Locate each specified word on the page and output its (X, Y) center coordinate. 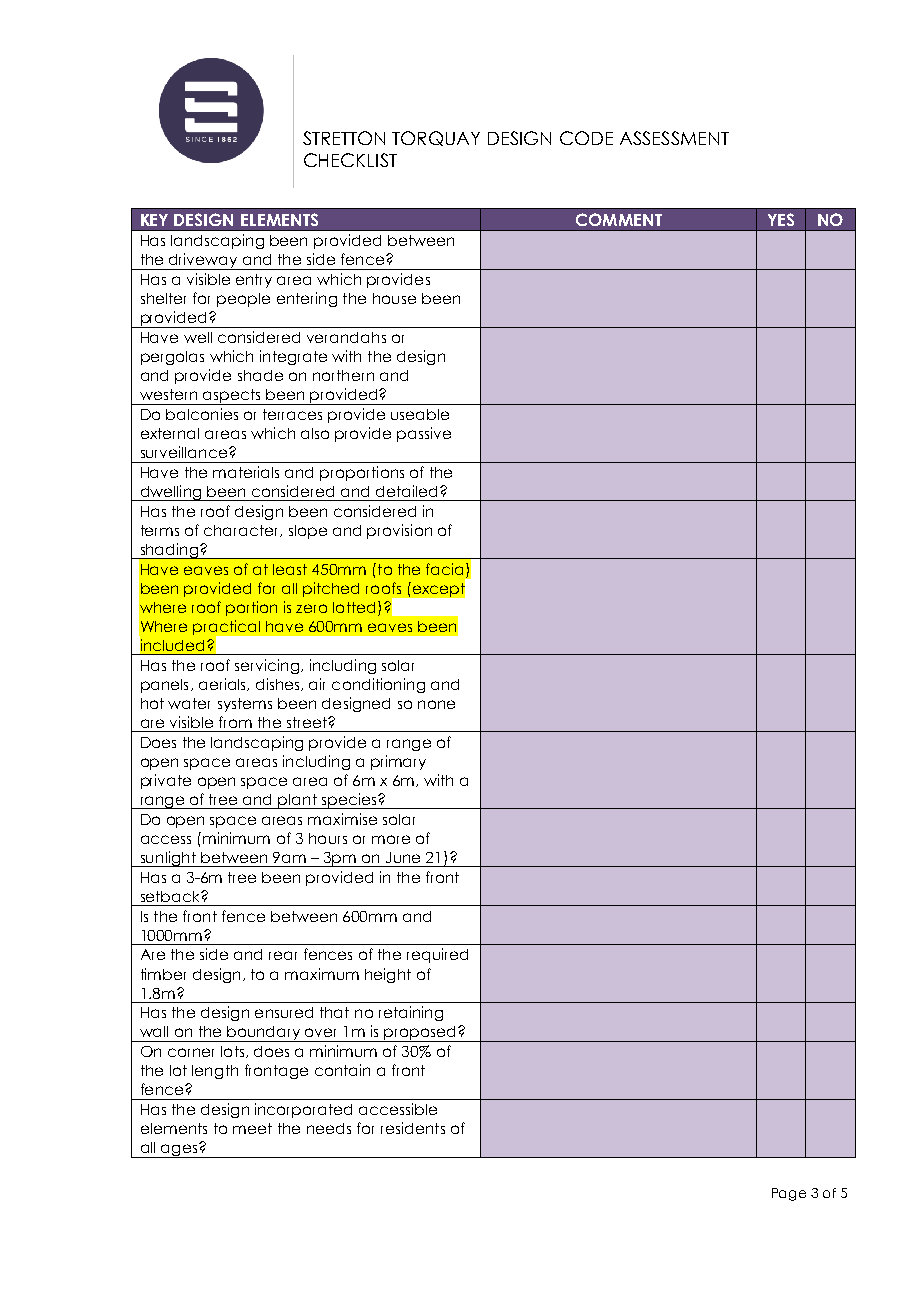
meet (252, 1128)
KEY (154, 220)
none (436, 704)
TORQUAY (436, 138)
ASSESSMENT (674, 138)
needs (329, 1128)
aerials (223, 684)
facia (446, 570)
